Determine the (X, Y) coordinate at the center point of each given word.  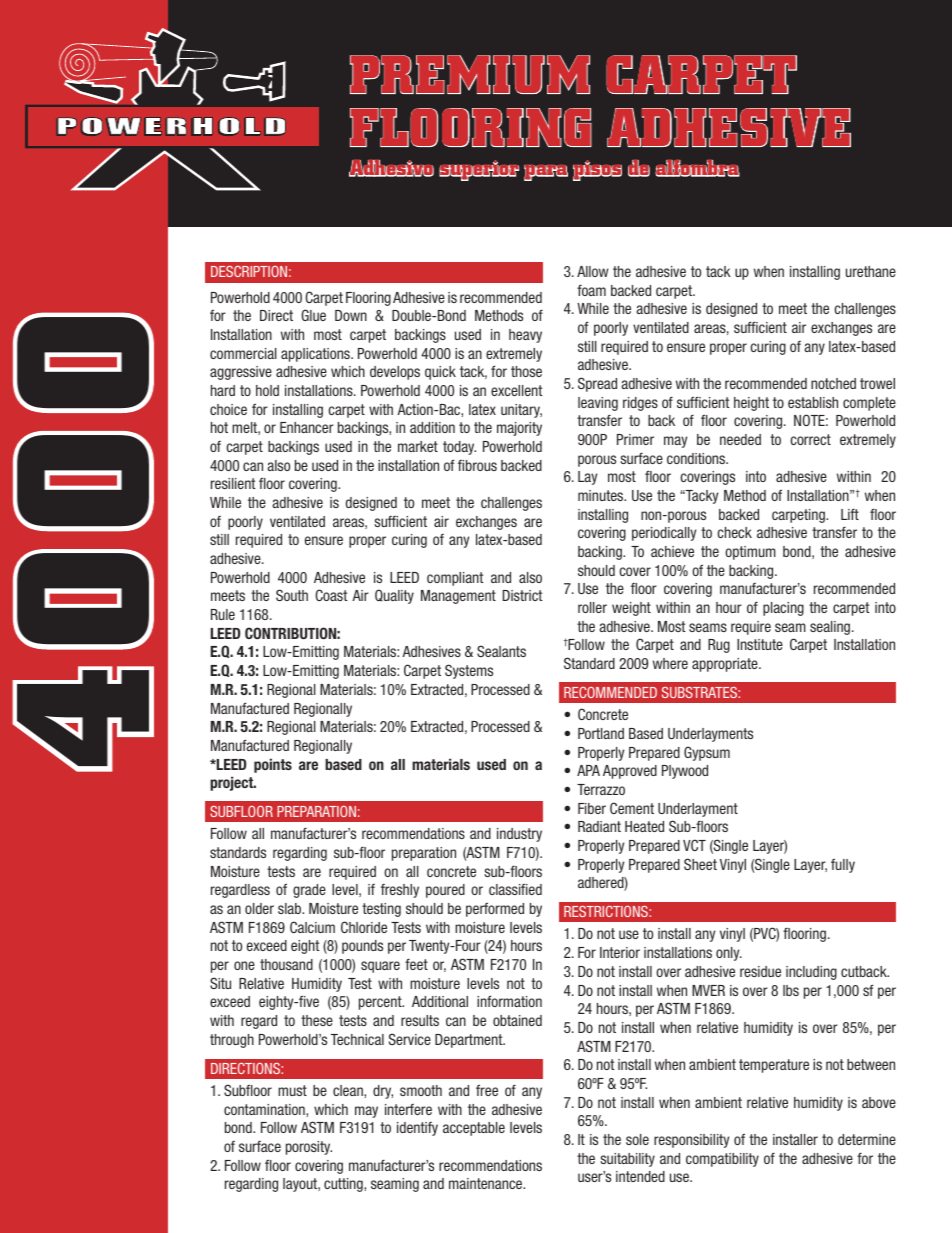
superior (479, 170)
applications (316, 355)
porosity (309, 1148)
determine (867, 1139)
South (292, 595)
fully (843, 865)
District (523, 595)
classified (515, 889)
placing (783, 609)
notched (833, 383)
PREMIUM (470, 74)
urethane (871, 271)
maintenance (486, 1183)
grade (309, 891)
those (526, 371)
